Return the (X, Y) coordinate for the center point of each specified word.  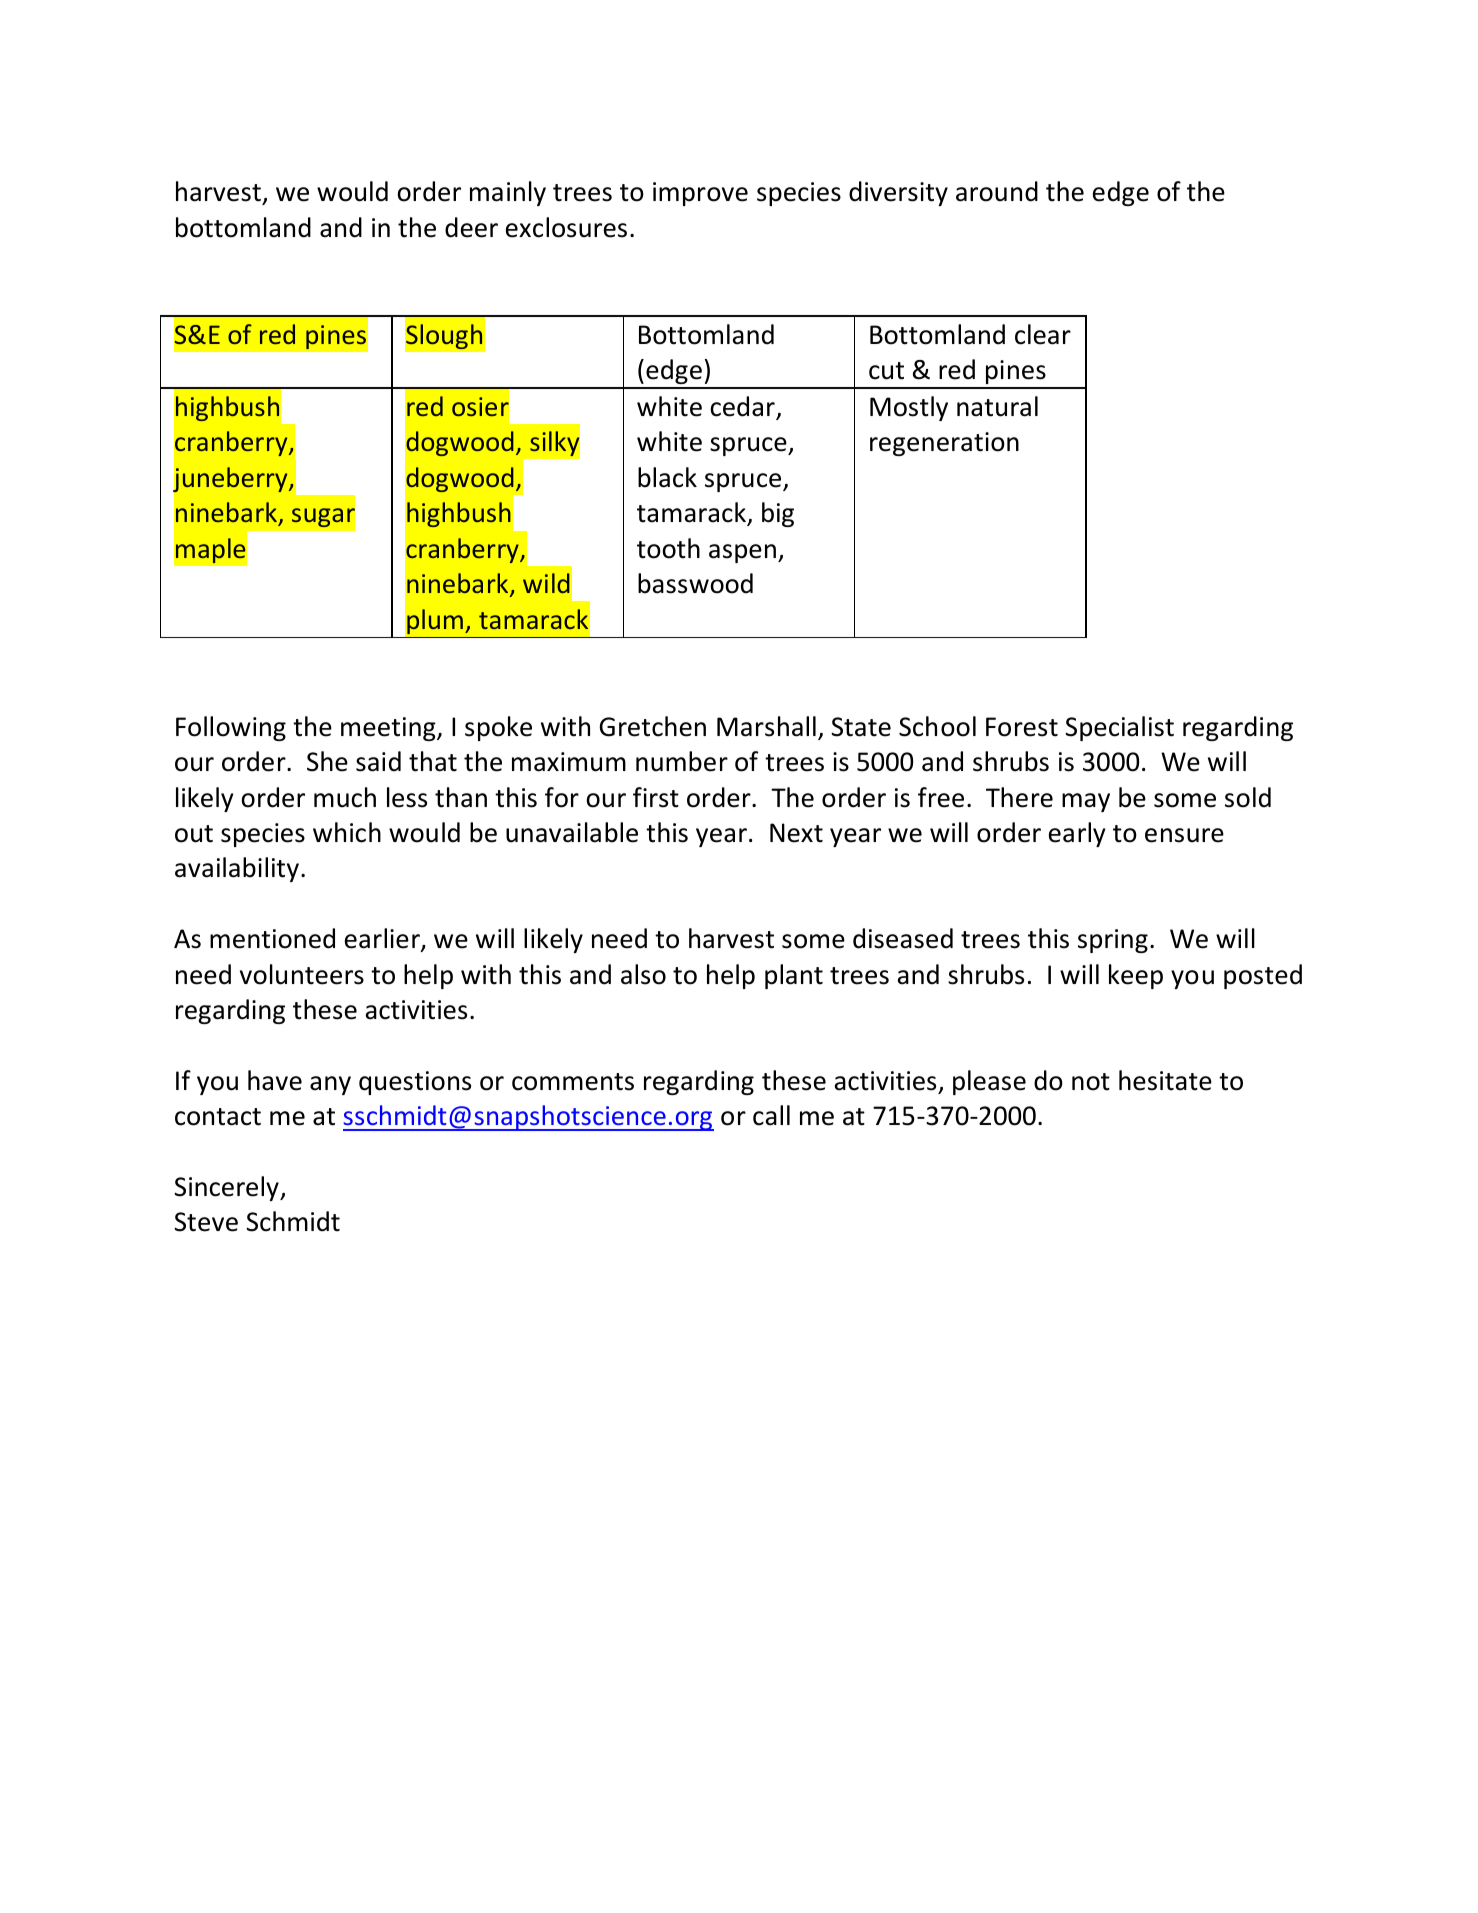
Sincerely (227, 1188)
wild (546, 583)
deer (471, 227)
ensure (1184, 835)
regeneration (944, 444)
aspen (742, 553)
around (997, 191)
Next (796, 833)
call (771, 1115)
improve (700, 194)
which (347, 832)
